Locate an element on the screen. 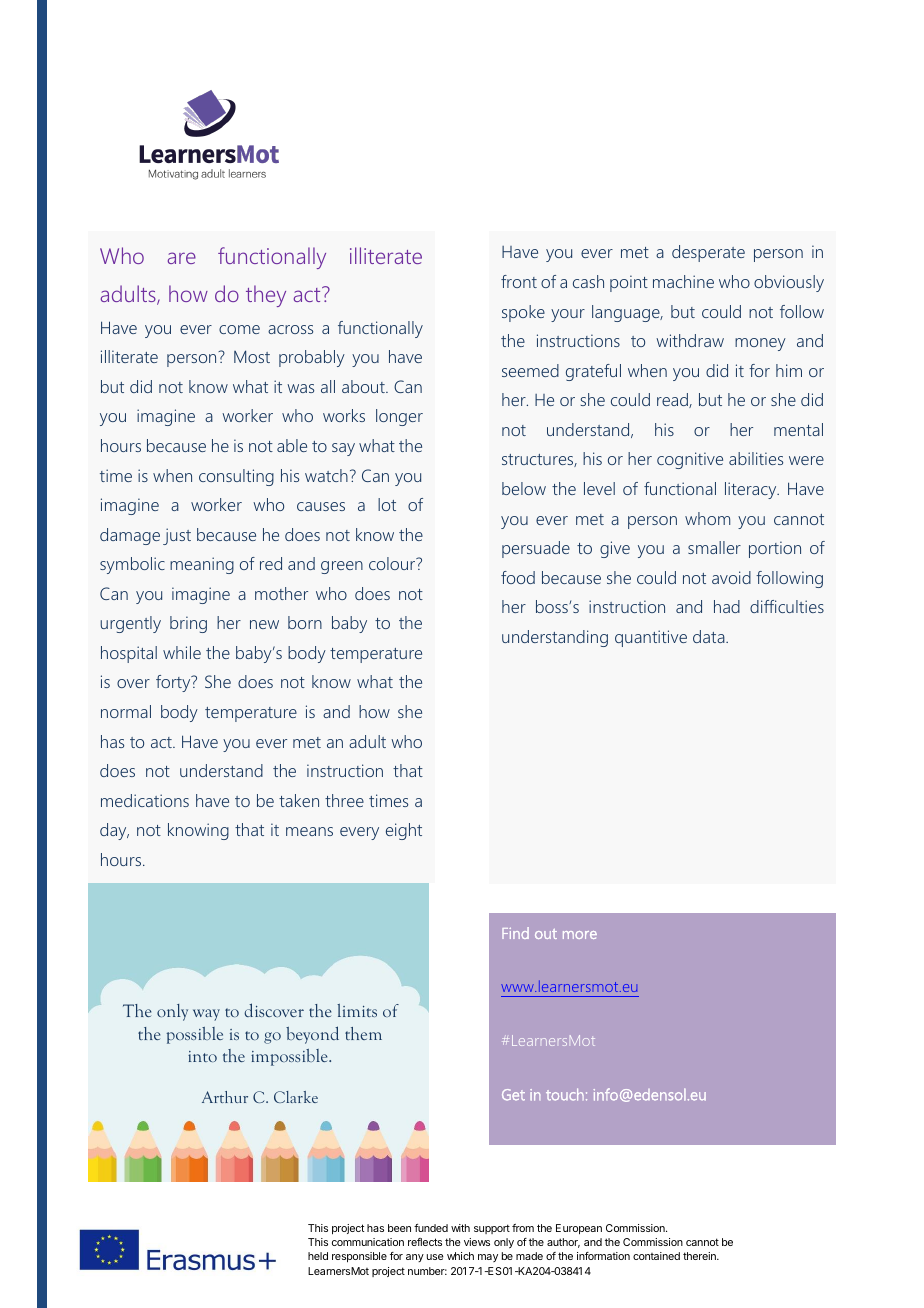  eight is located at coordinates (404, 831).
